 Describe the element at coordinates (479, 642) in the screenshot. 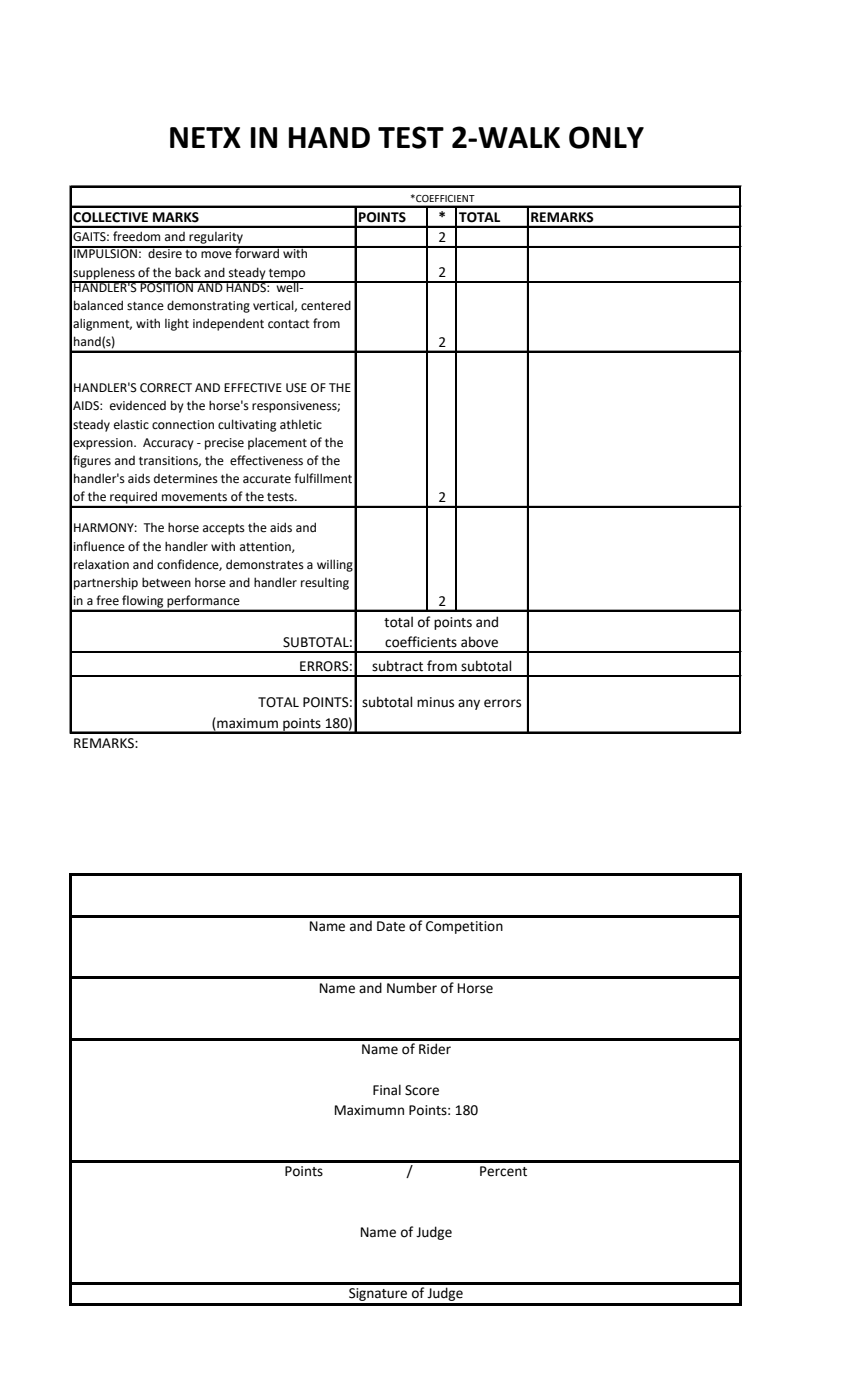

I see `above` at that location.
